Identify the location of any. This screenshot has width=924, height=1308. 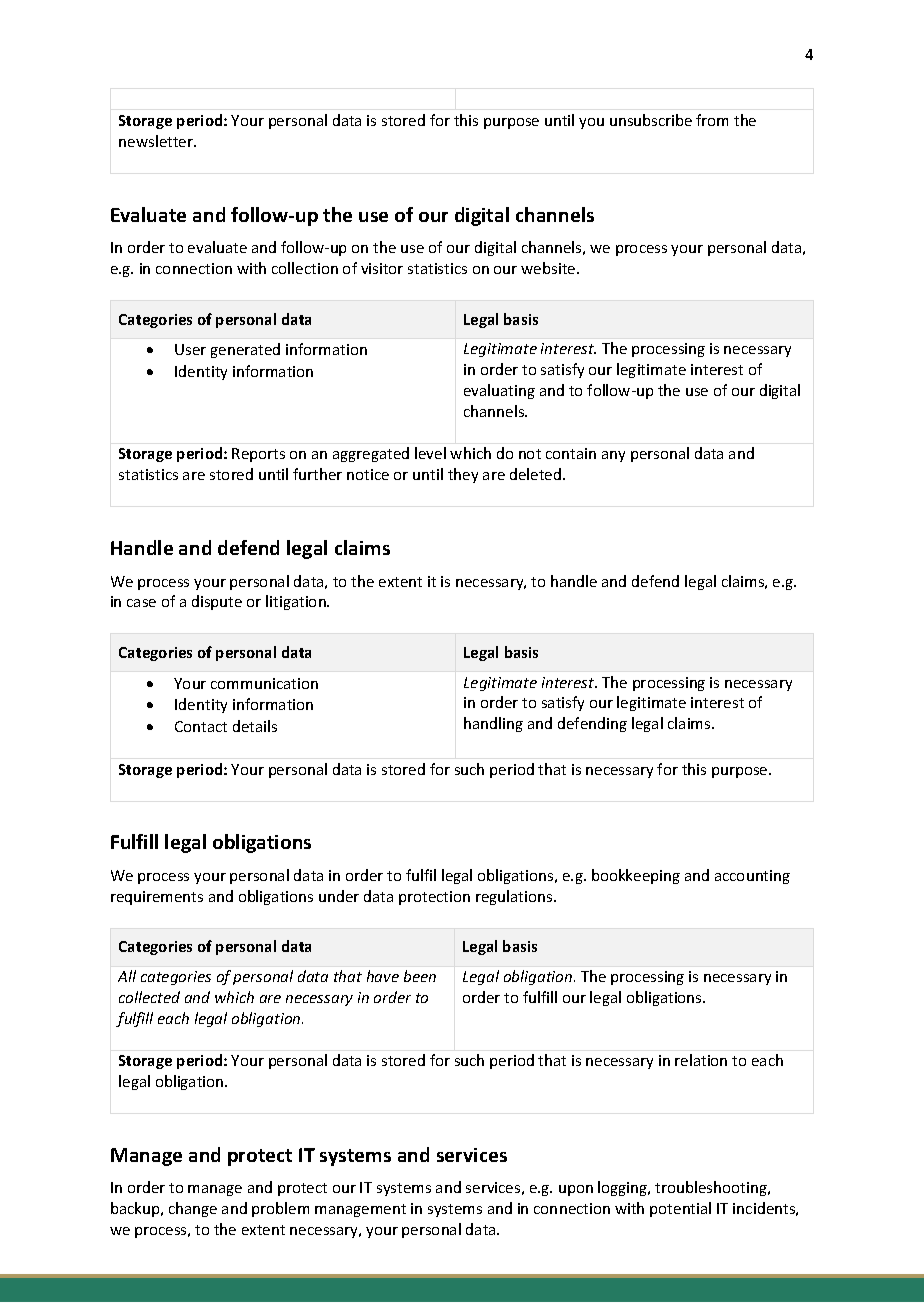
(613, 456).
